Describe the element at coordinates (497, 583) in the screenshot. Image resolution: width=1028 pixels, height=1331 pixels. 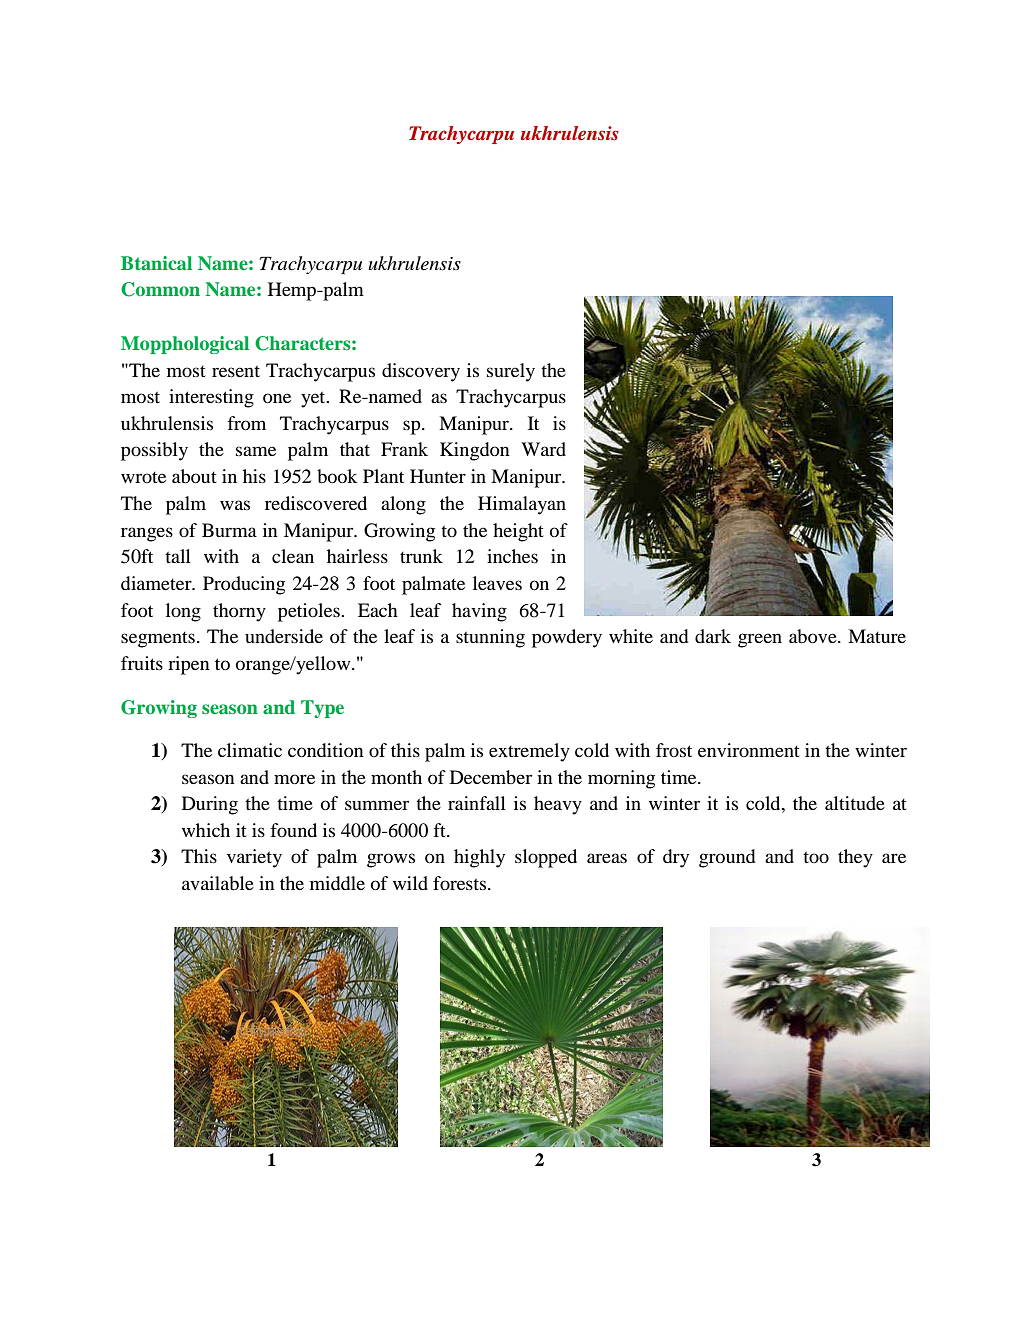
I see `leaves` at that location.
